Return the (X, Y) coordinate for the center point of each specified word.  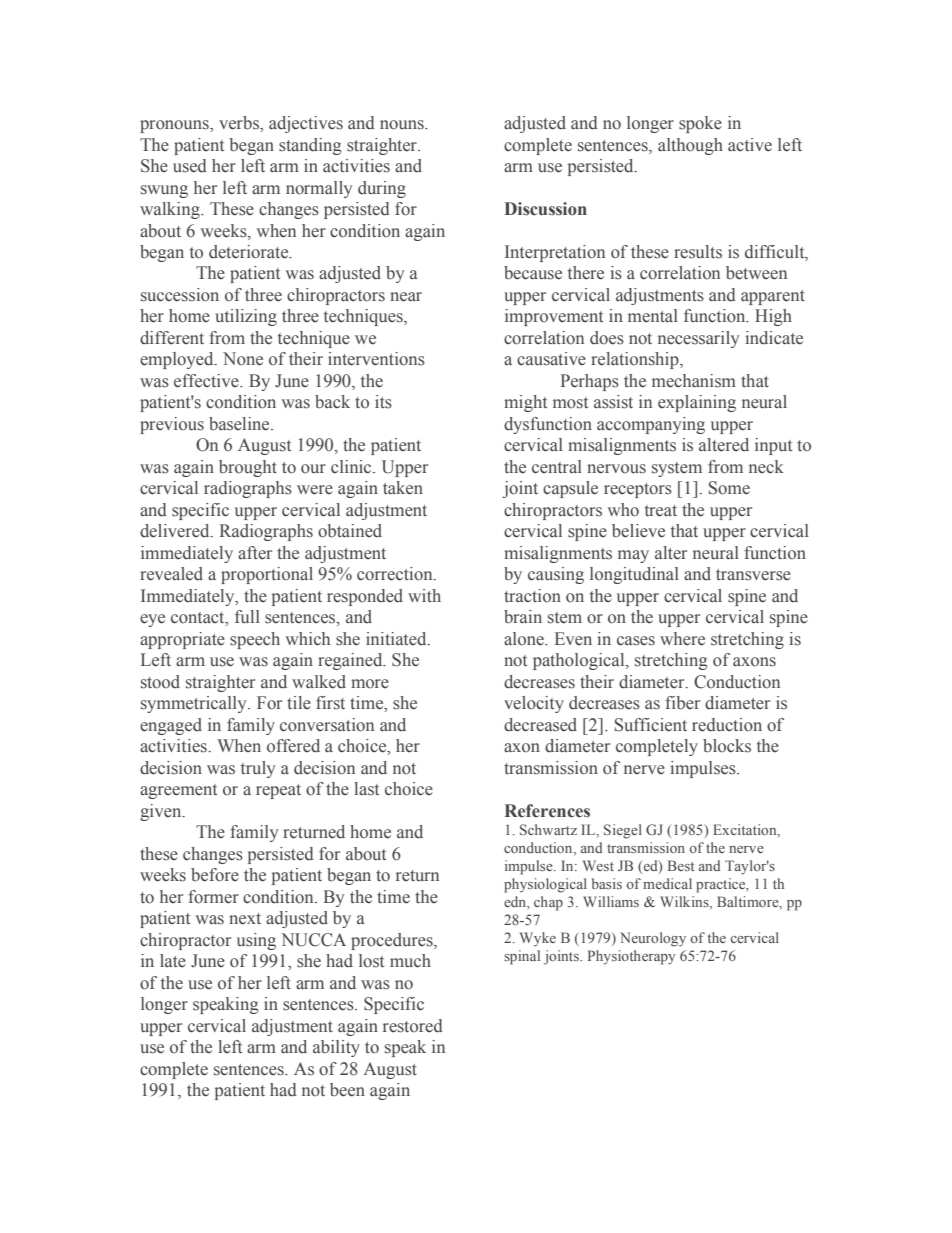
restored (413, 1026)
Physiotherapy (632, 957)
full (247, 616)
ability (336, 1048)
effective (207, 381)
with (424, 595)
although (690, 146)
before (215, 875)
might (525, 403)
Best (681, 865)
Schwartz (548, 829)
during (382, 189)
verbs (240, 124)
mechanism (694, 381)
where (682, 639)
